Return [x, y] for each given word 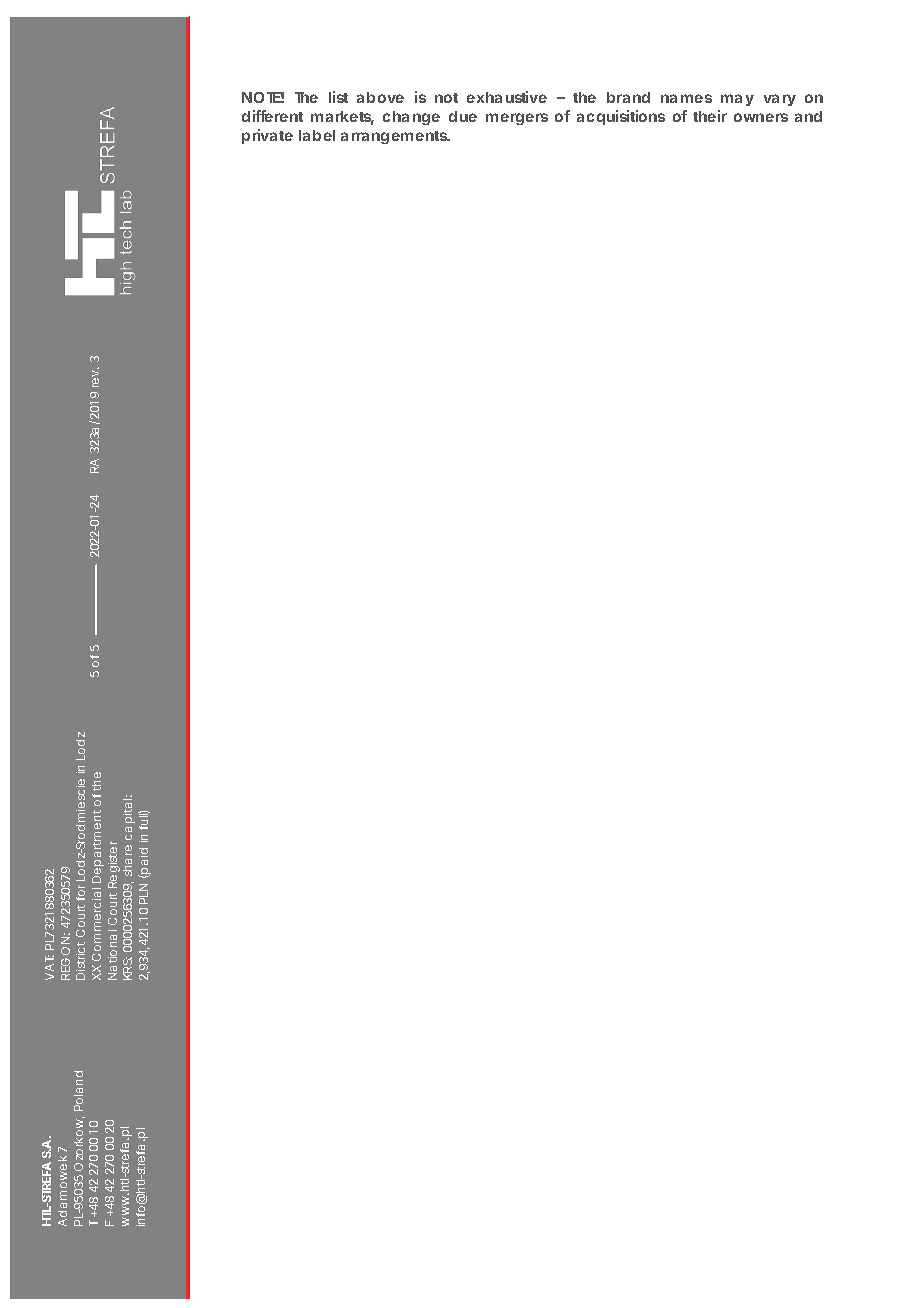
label [317, 135]
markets [342, 118]
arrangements [395, 137]
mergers [517, 119]
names [686, 98]
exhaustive [507, 97]
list [338, 97]
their [710, 116]
